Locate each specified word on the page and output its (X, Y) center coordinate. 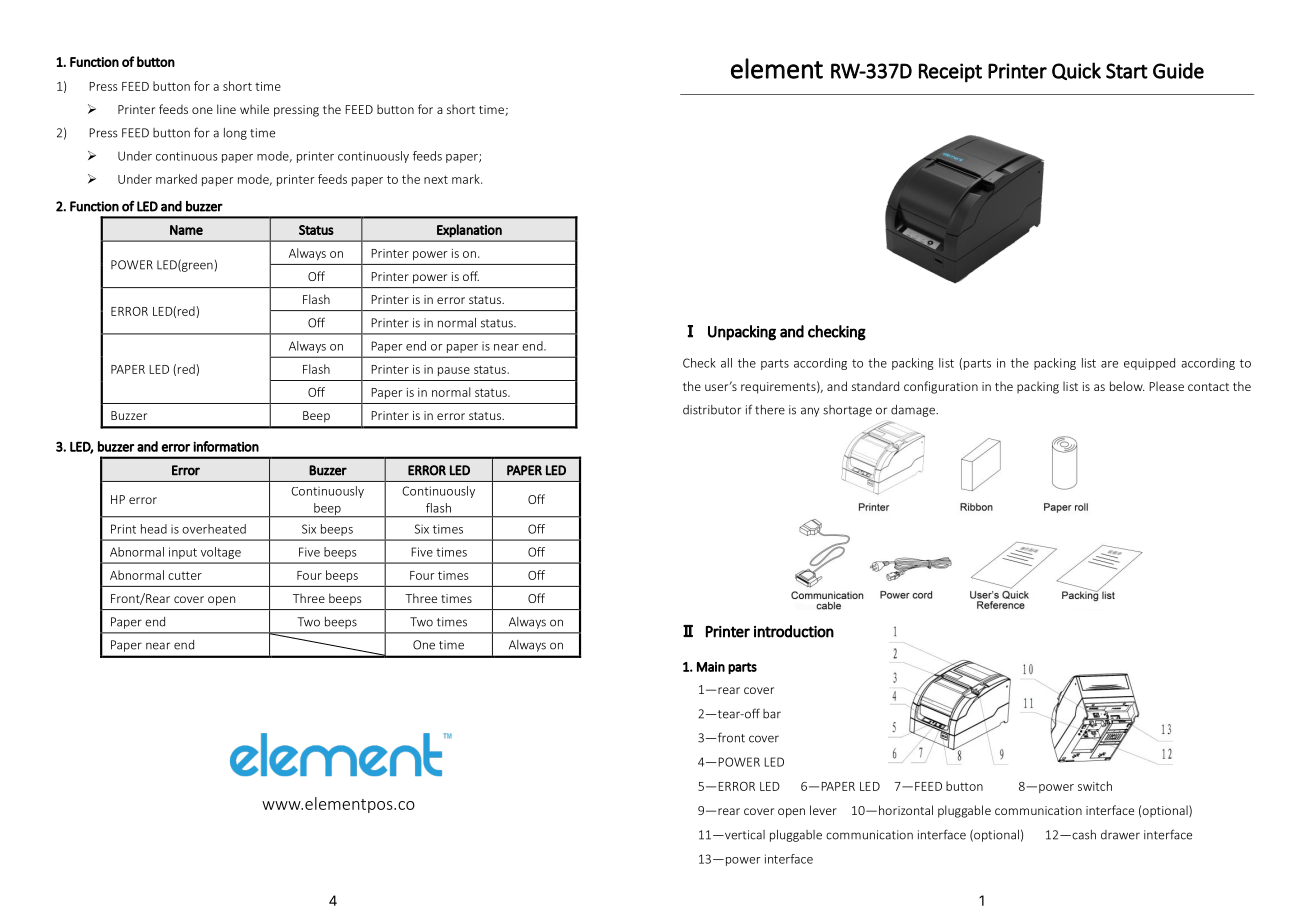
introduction (794, 631)
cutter (185, 575)
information (226, 446)
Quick (1076, 71)
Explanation (469, 231)
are (1109, 364)
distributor (712, 410)
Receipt (950, 73)
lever (823, 810)
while (254, 109)
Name (186, 230)
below (1127, 386)
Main (711, 667)
